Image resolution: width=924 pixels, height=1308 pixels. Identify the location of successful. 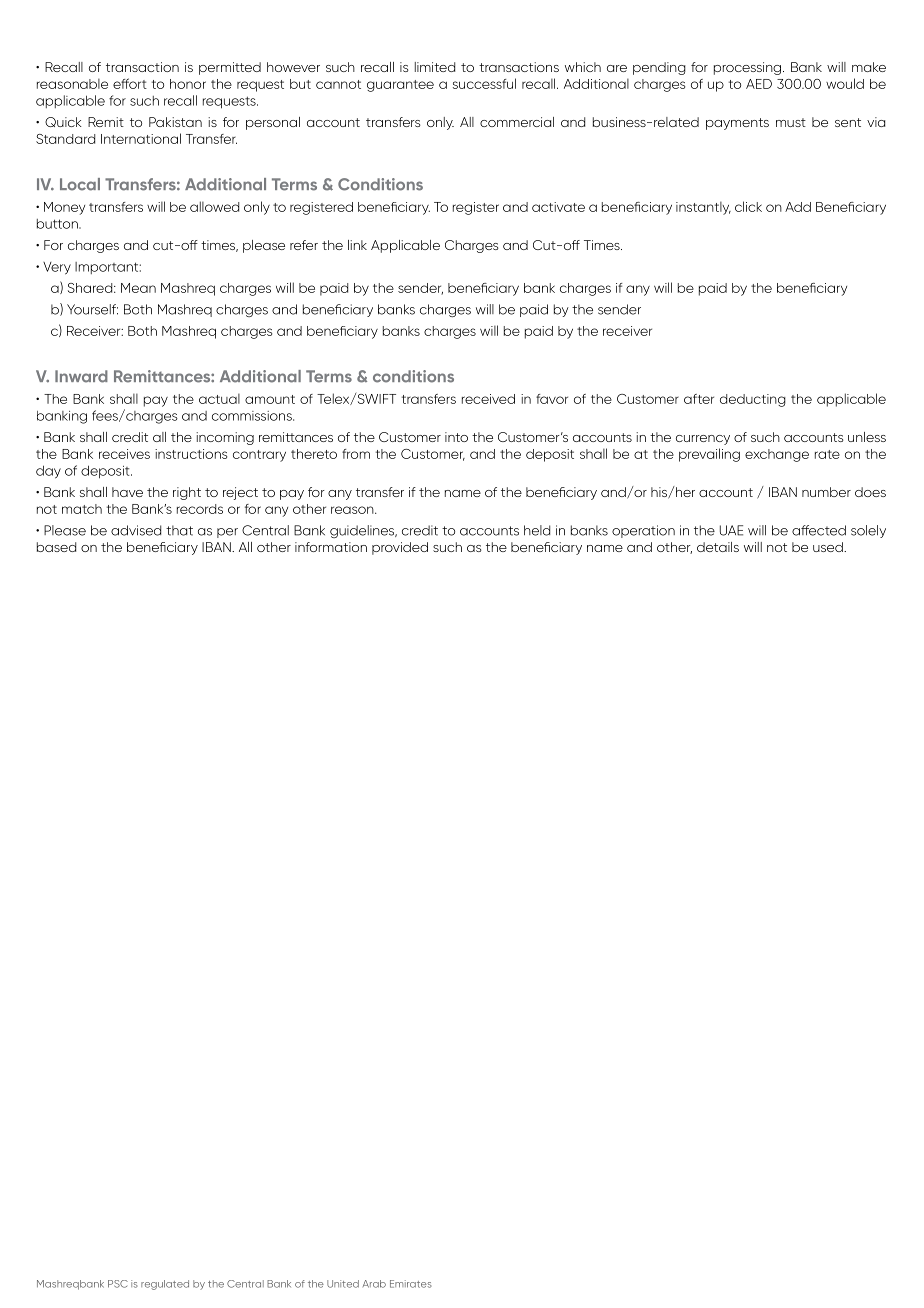
(484, 83).
